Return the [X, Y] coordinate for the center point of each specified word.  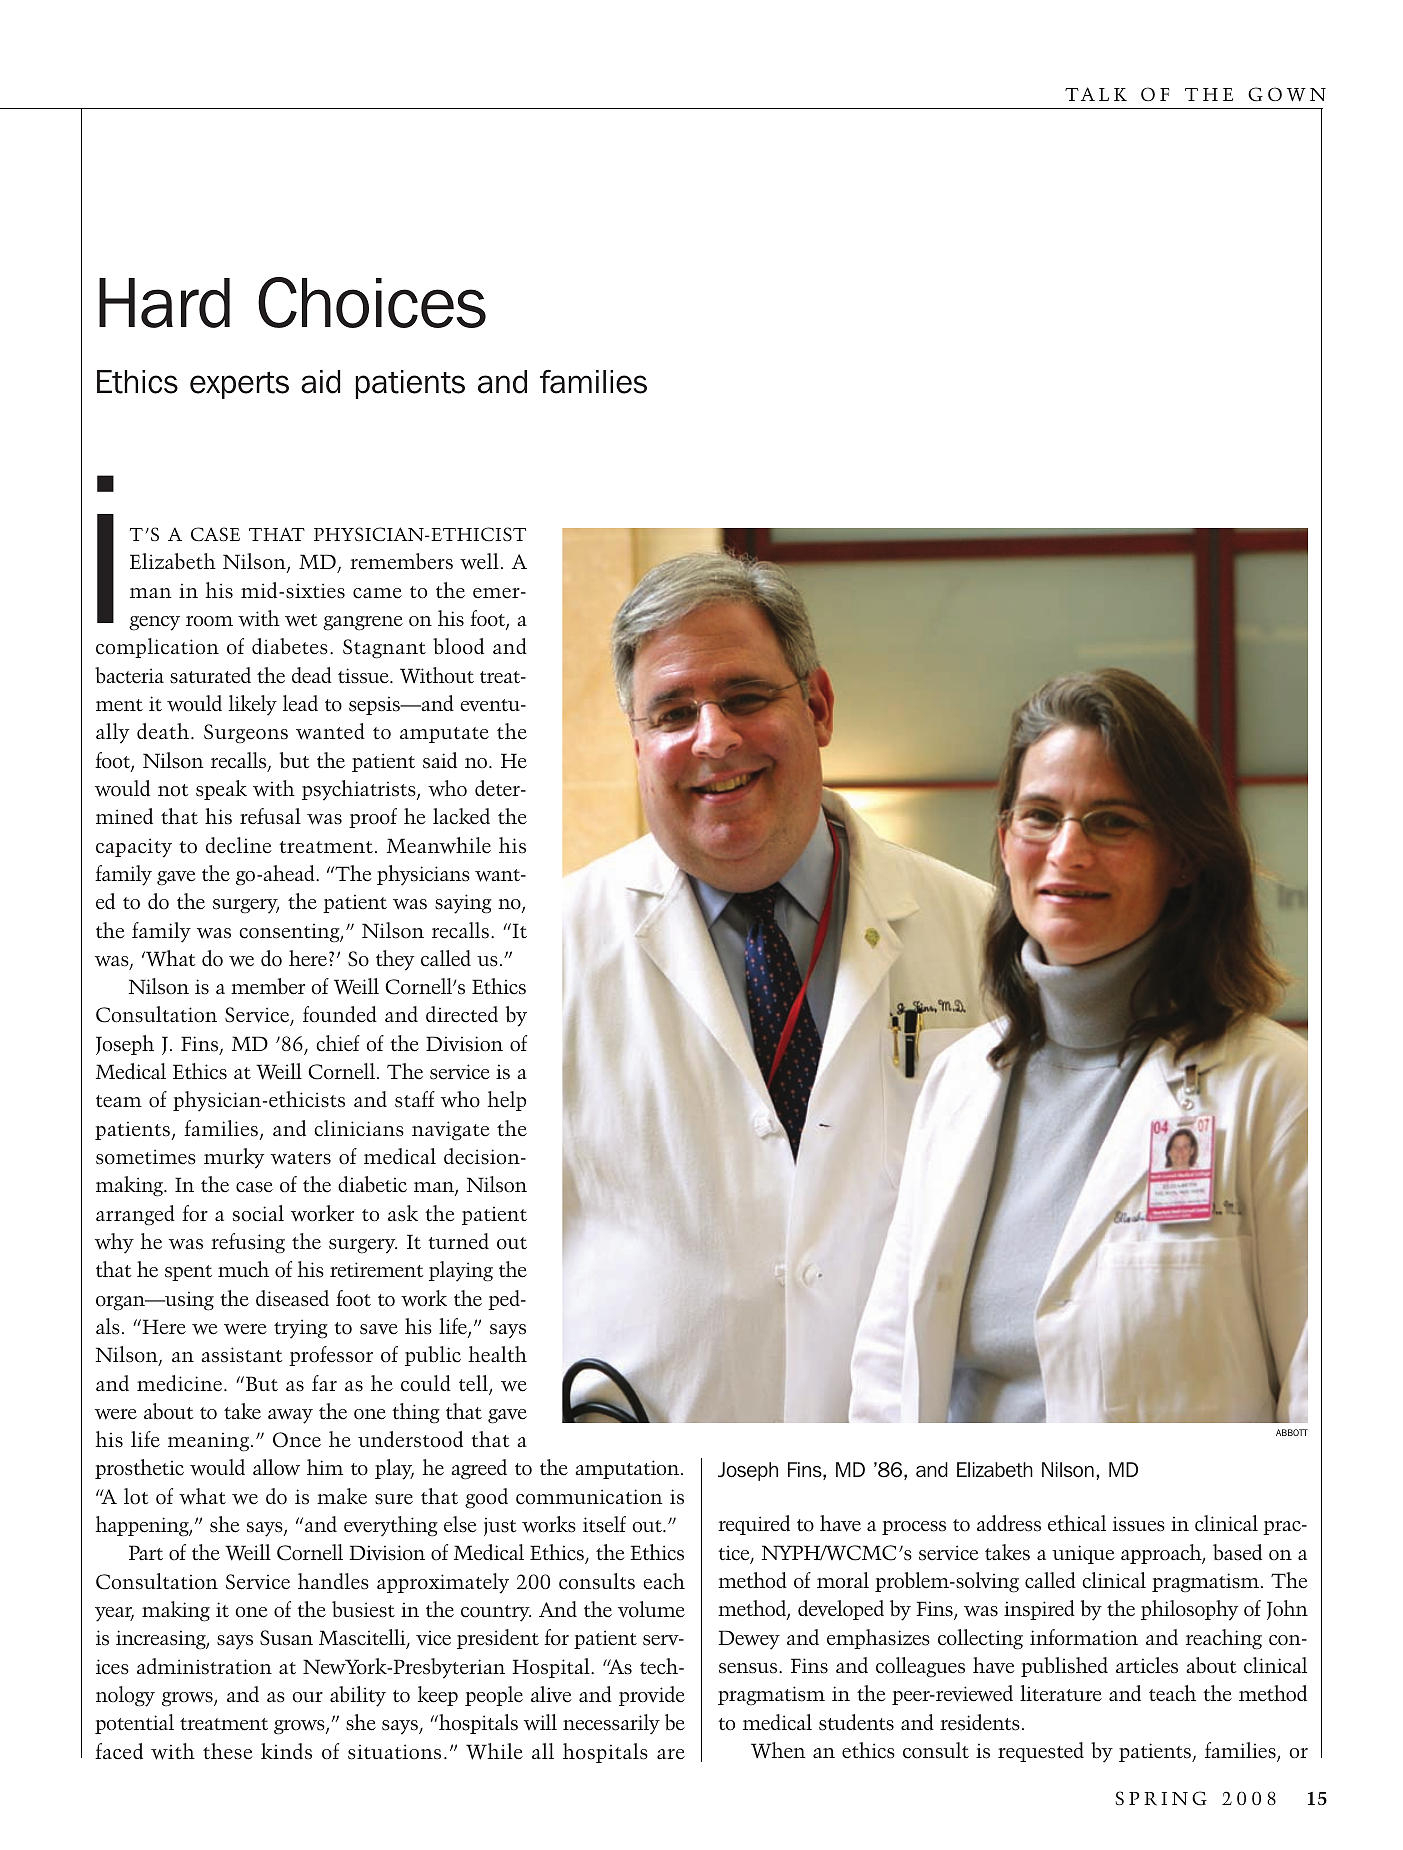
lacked [461, 816]
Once [297, 1440]
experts [239, 385]
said [440, 760]
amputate [444, 735]
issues [1139, 1524]
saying [463, 904]
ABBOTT [1292, 1432]
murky [234, 1158]
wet [301, 620]
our [307, 1697]
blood [458, 646]
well [479, 561]
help [507, 1101]
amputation [628, 1469]
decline [239, 845]
